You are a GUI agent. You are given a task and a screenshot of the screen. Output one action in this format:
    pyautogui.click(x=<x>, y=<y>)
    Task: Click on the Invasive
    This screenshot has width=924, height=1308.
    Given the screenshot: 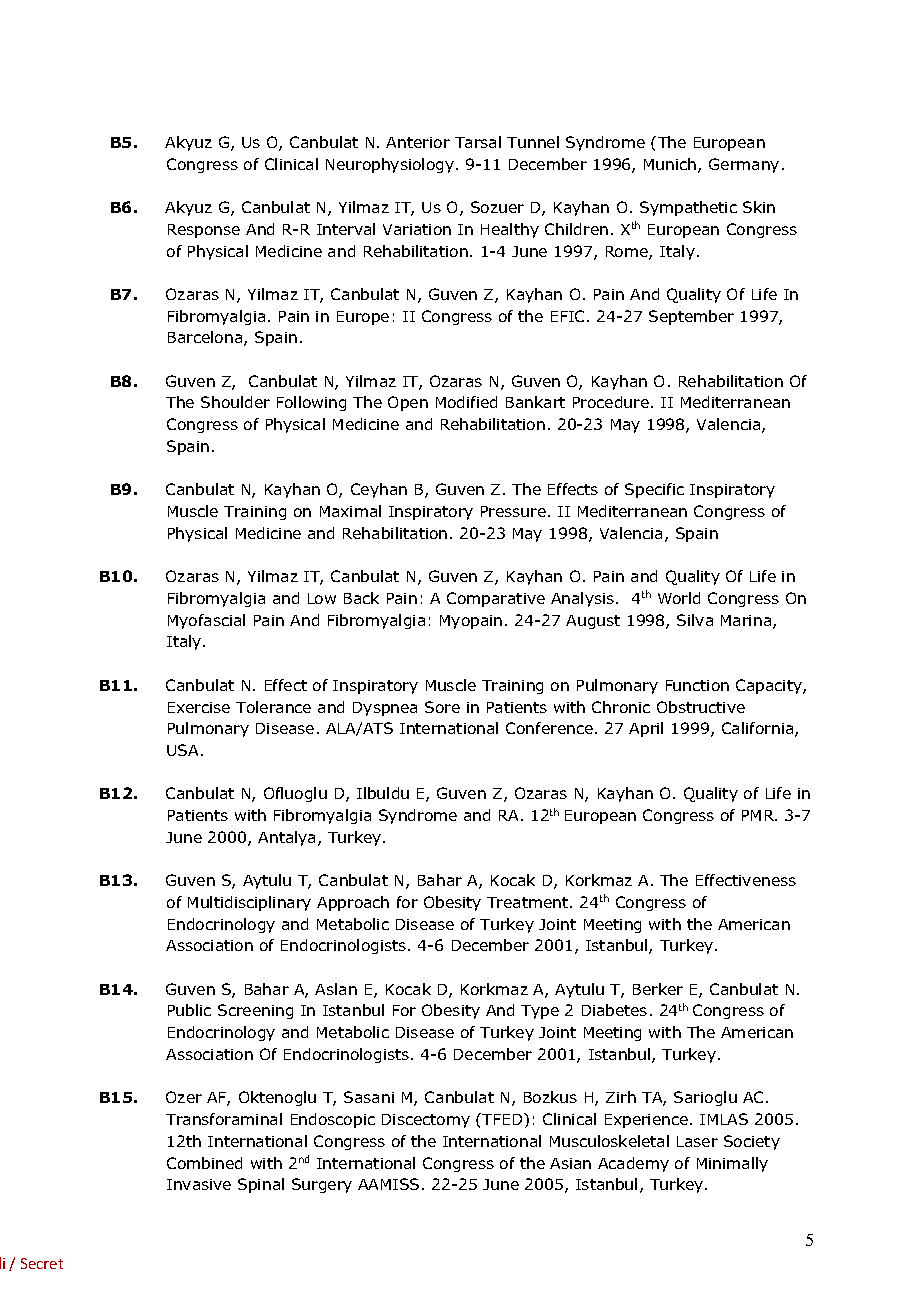 What is the action you would take?
    pyautogui.click(x=199, y=1184)
